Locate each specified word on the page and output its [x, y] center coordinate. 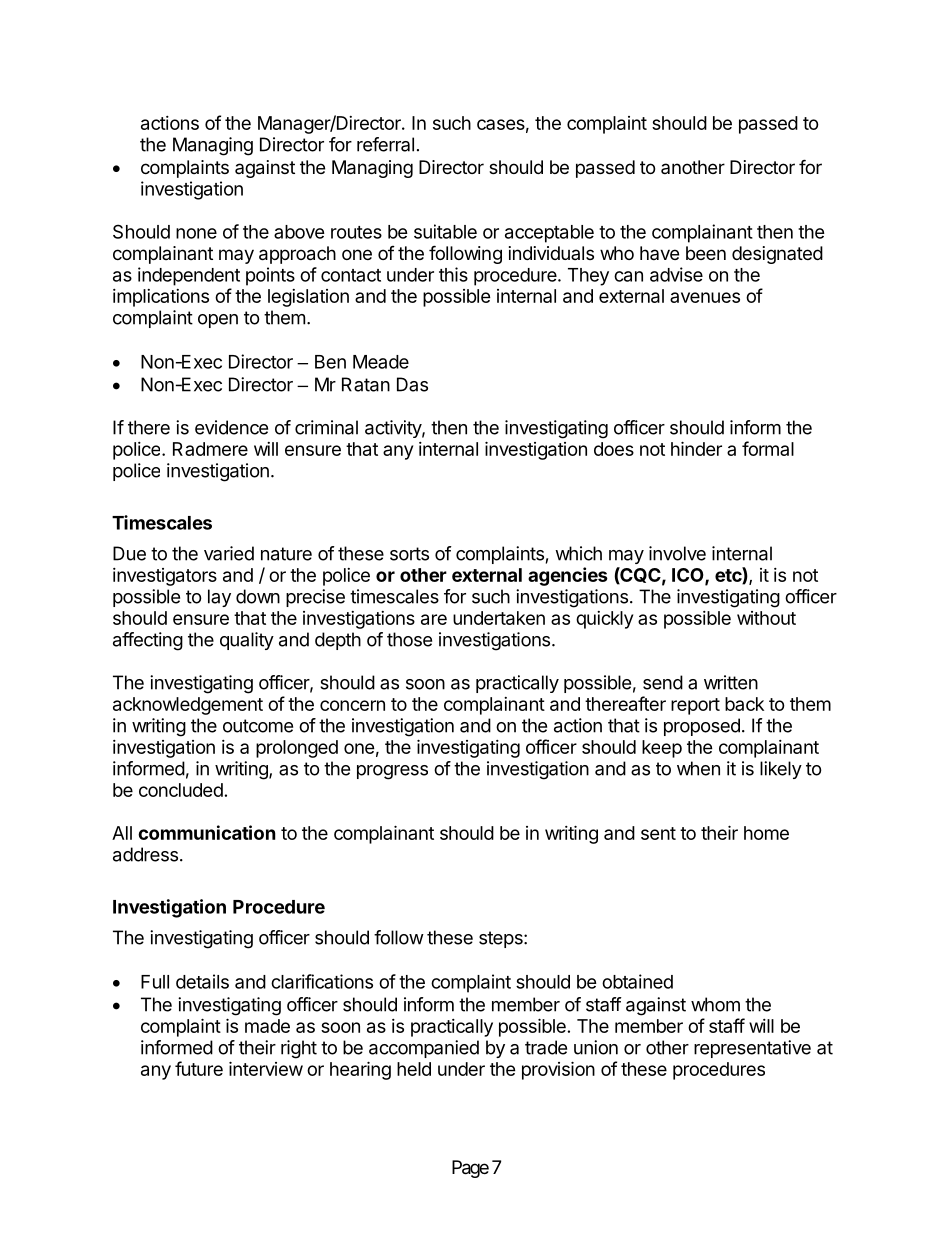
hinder [696, 448]
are [434, 619]
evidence [231, 427]
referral [385, 144]
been [706, 253]
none [196, 233]
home [766, 833]
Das [412, 384]
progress [392, 772]
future [199, 1068]
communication [207, 832]
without [766, 618]
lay [219, 598]
